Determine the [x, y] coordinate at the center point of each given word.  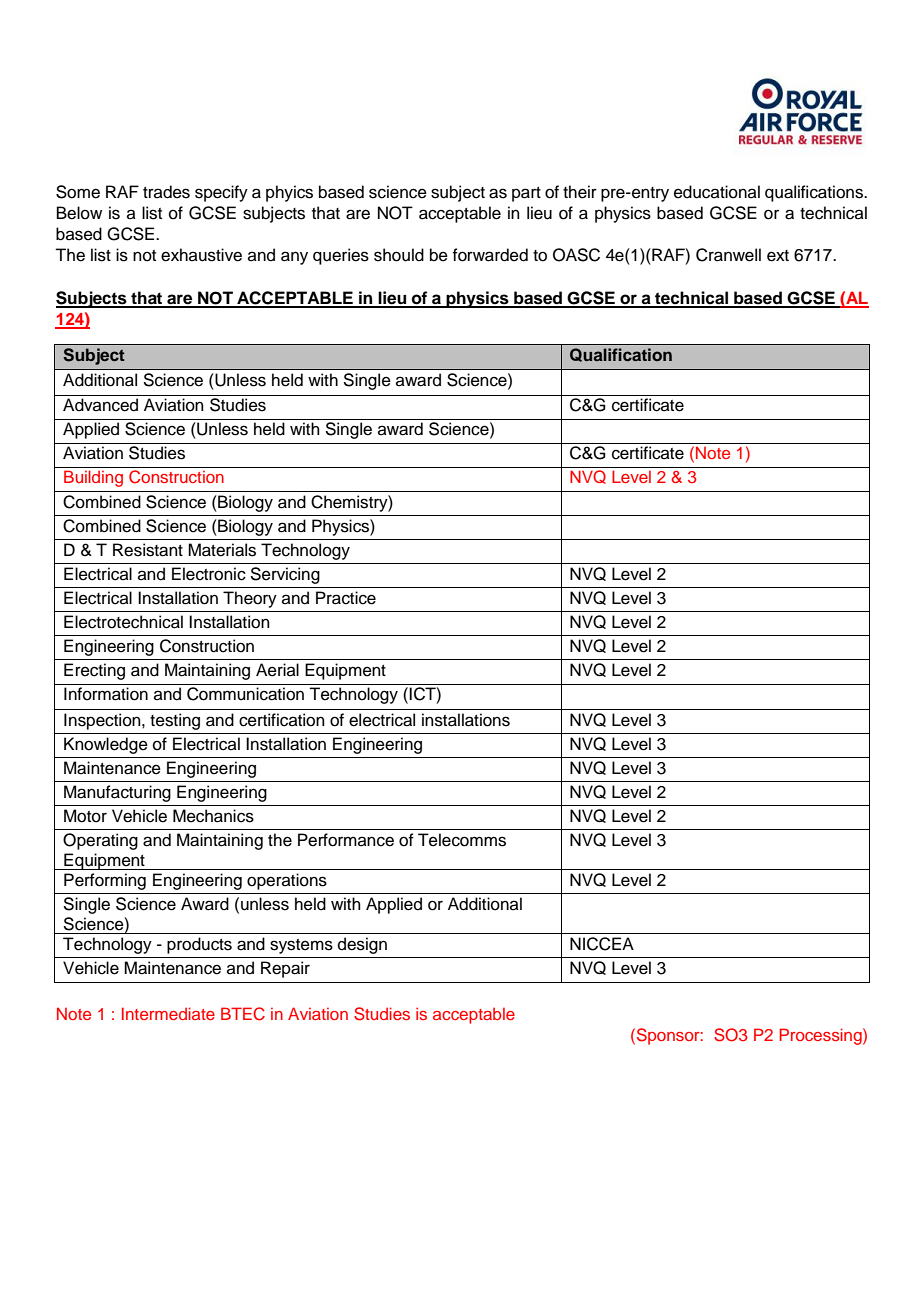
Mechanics [213, 816]
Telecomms [462, 840]
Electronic [209, 574]
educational [717, 192]
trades [166, 192]
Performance [346, 840]
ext [778, 256]
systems [301, 946]
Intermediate [168, 1013]
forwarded [490, 255]
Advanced [100, 405]
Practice [346, 598]
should [399, 255]
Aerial [277, 670]
